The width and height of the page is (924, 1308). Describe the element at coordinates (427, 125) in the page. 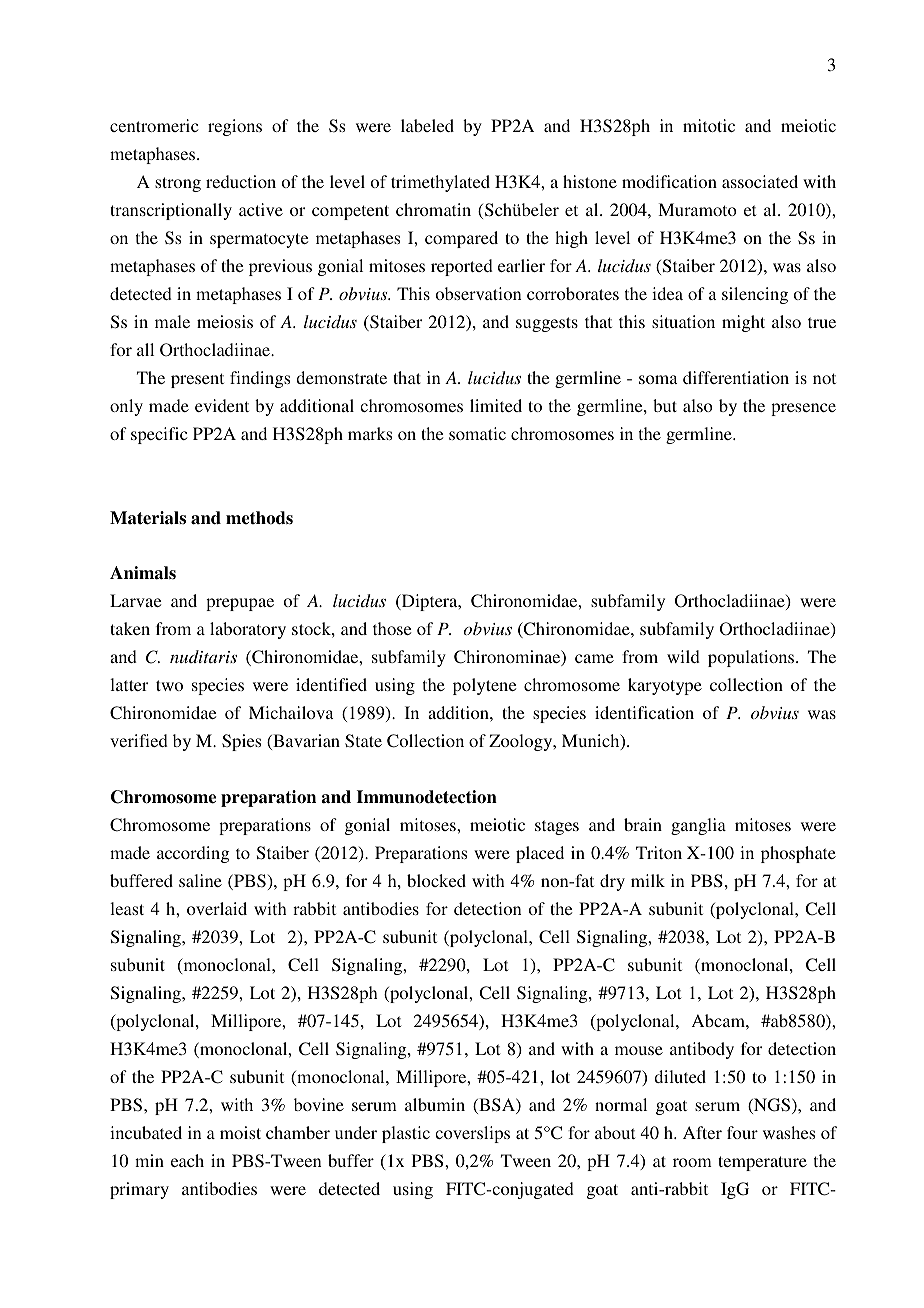

I see `labeled` at that location.
